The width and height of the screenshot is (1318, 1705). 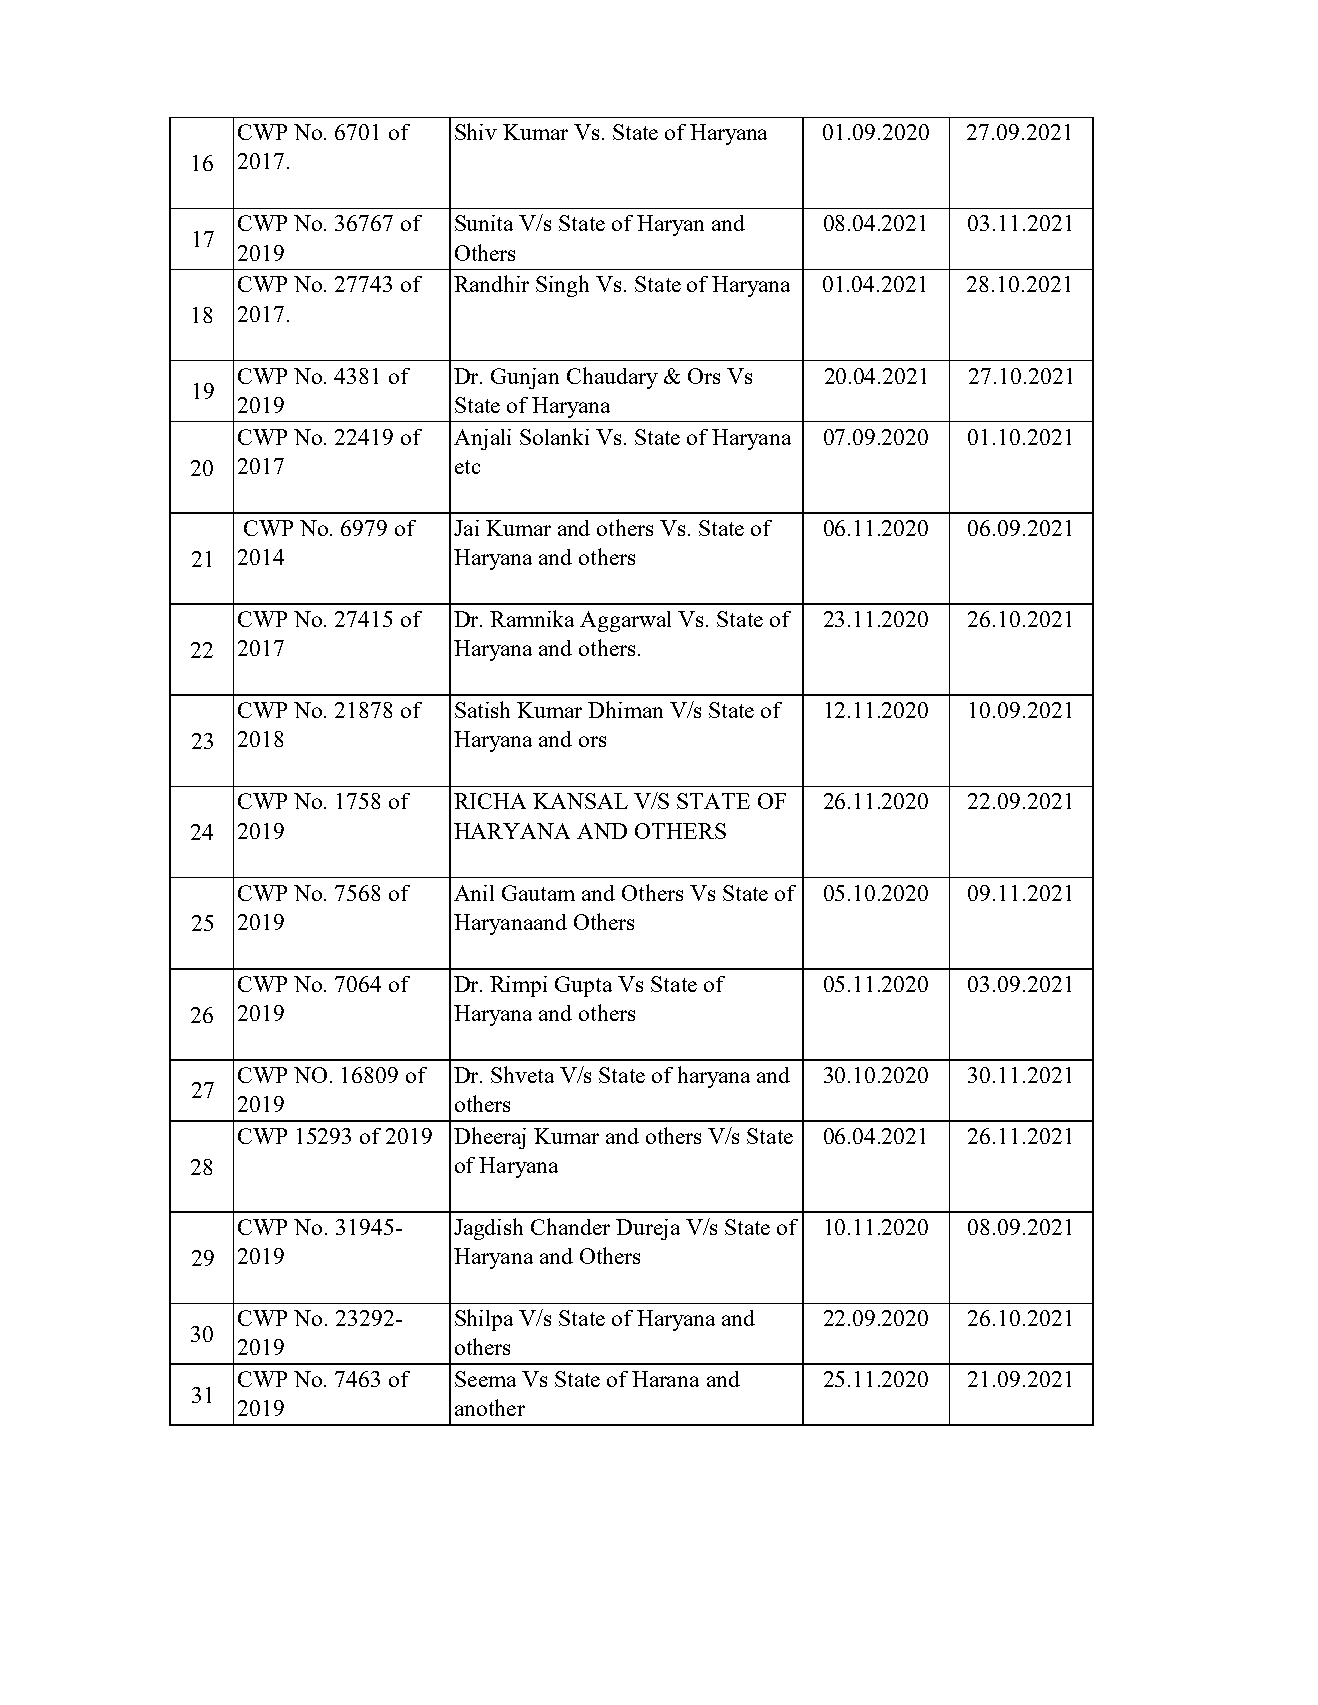 I want to click on Shiv, so click(x=476, y=131).
